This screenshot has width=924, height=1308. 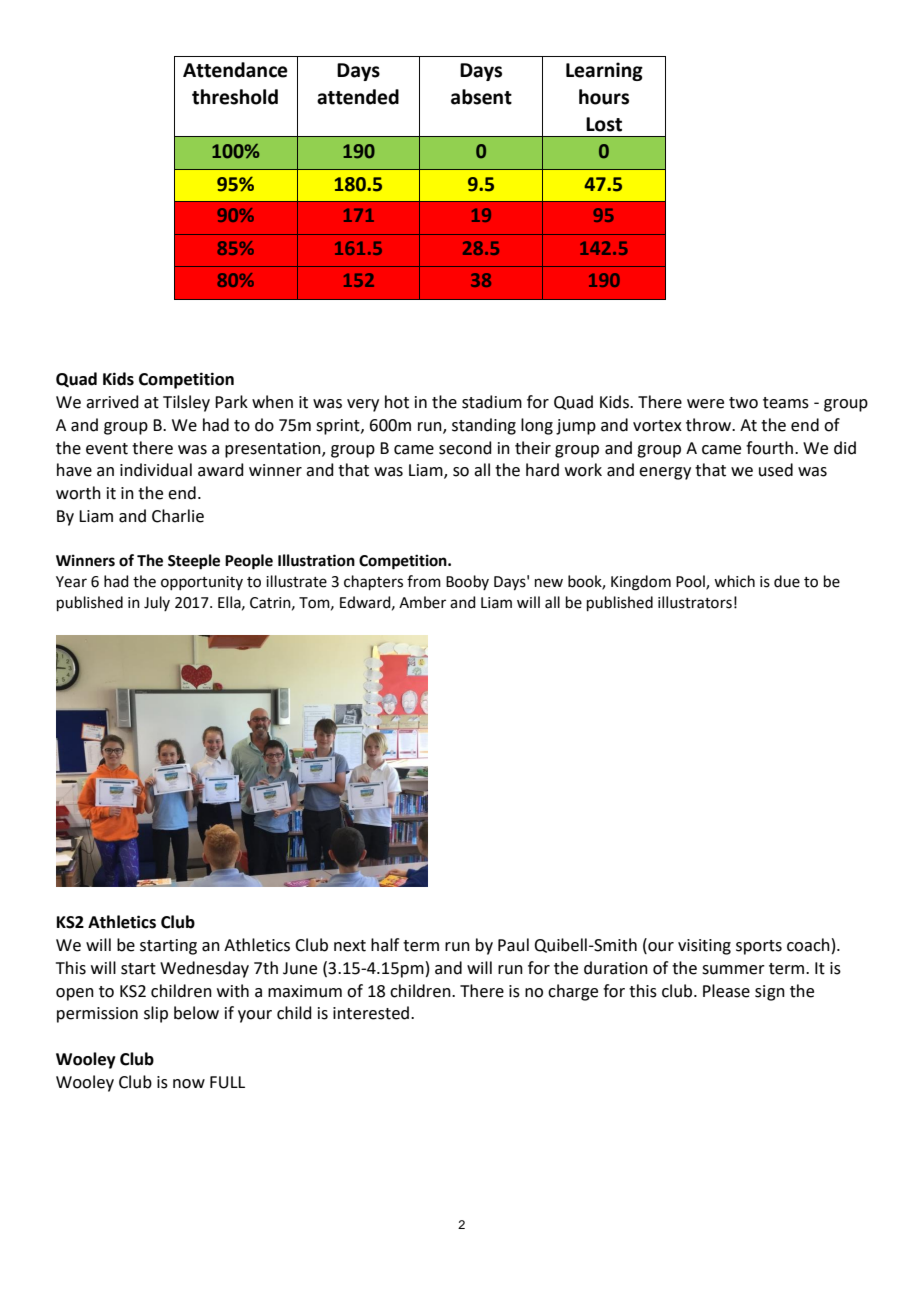 What do you see at coordinates (770, 993) in the screenshot?
I see `sign` at bounding box center [770, 993].
